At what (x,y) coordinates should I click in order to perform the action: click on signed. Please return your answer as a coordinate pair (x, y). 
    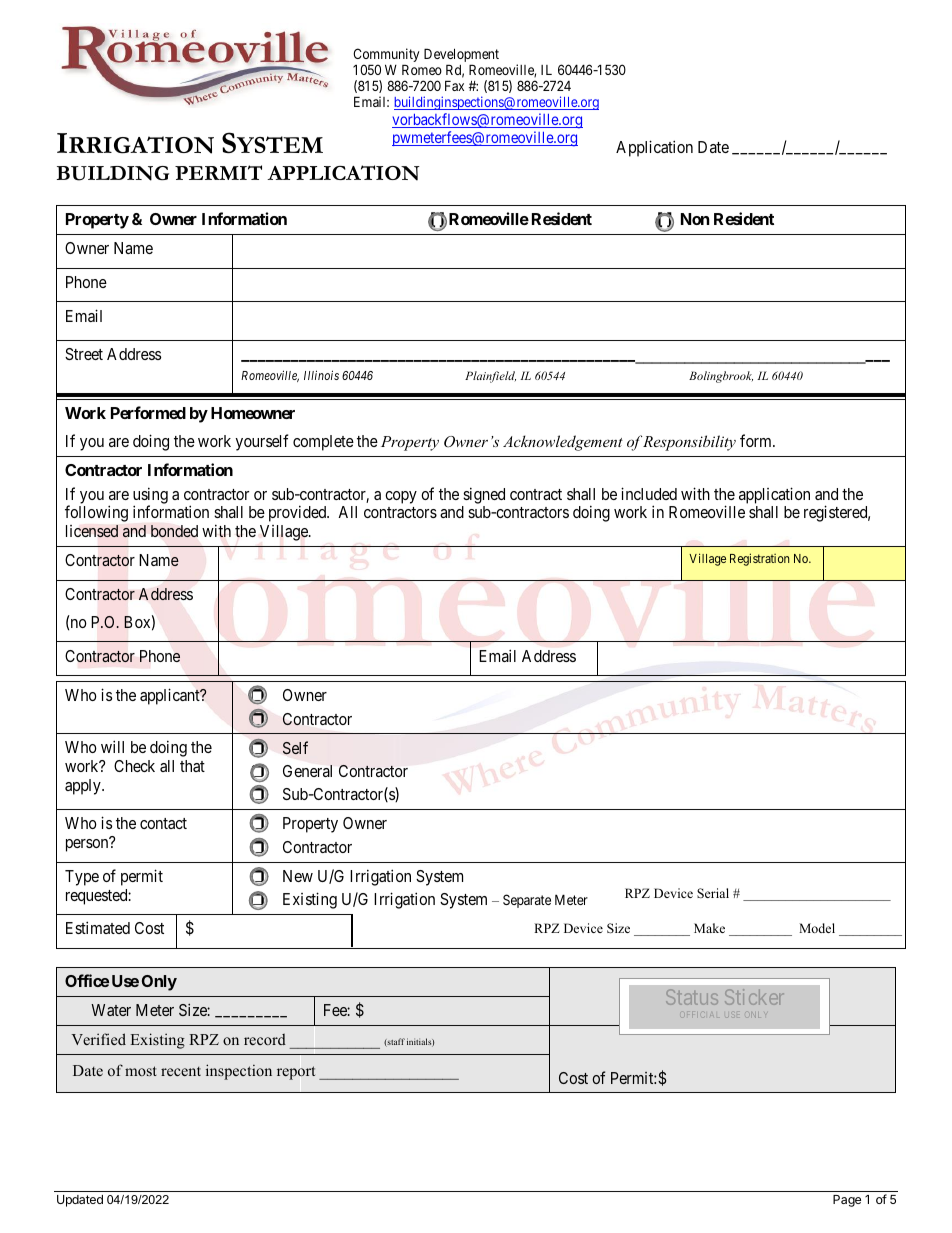
    Looking at the image, I should click on (484, 495).
